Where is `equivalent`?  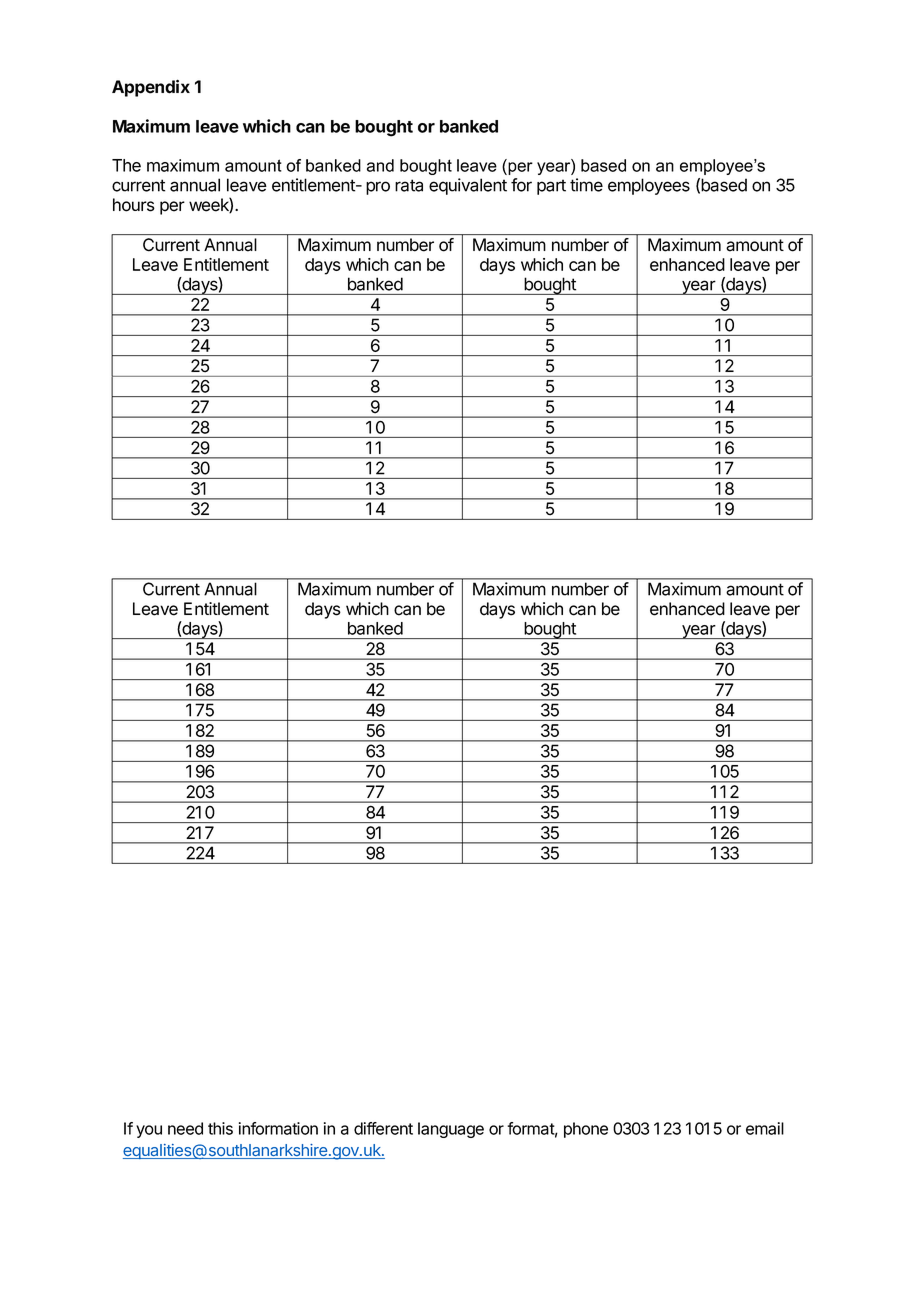
equivalent is located at coordinates (468, 186).
